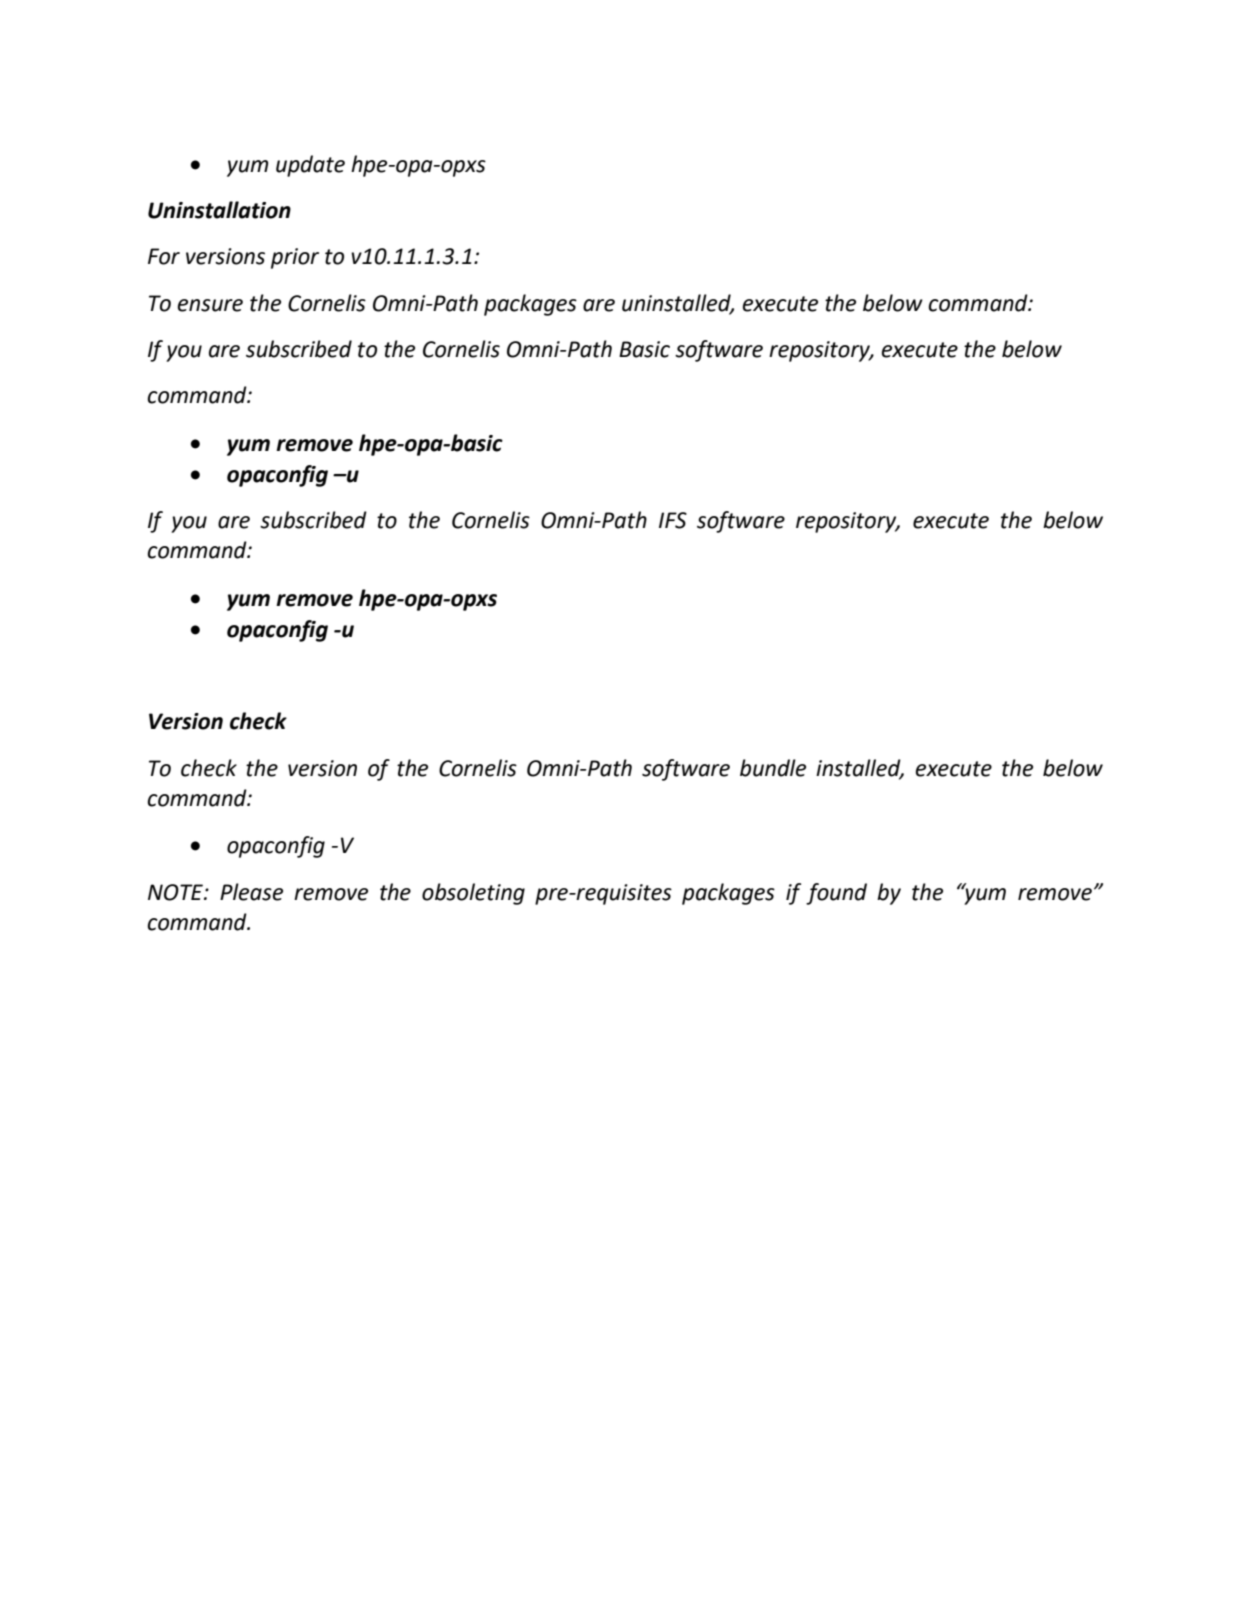 The height and width of the screenshot is (1618, 1250). I want to click on prior, so click(295, 258).
